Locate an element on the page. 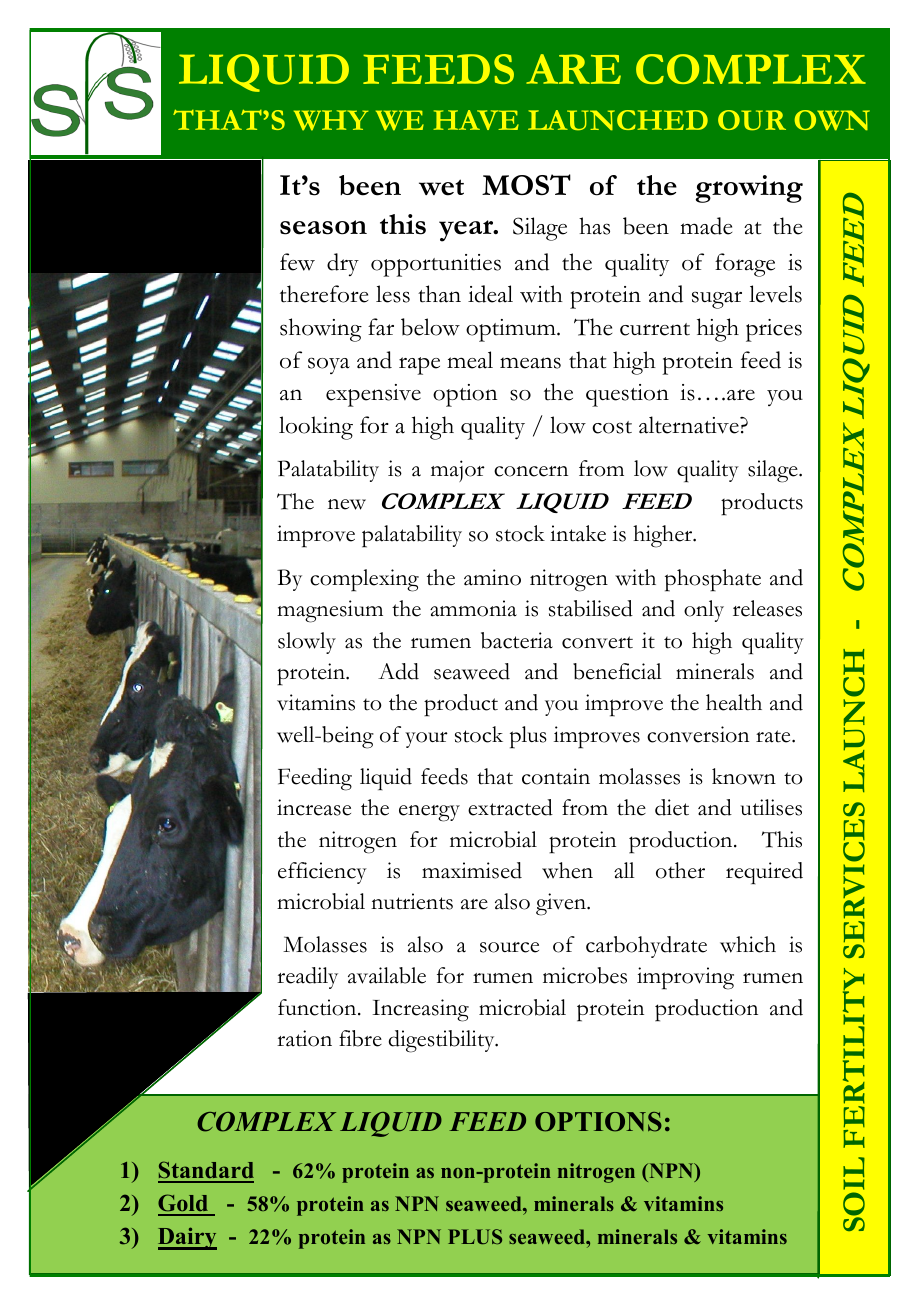  WHY is located at coordinates (331, 120).
